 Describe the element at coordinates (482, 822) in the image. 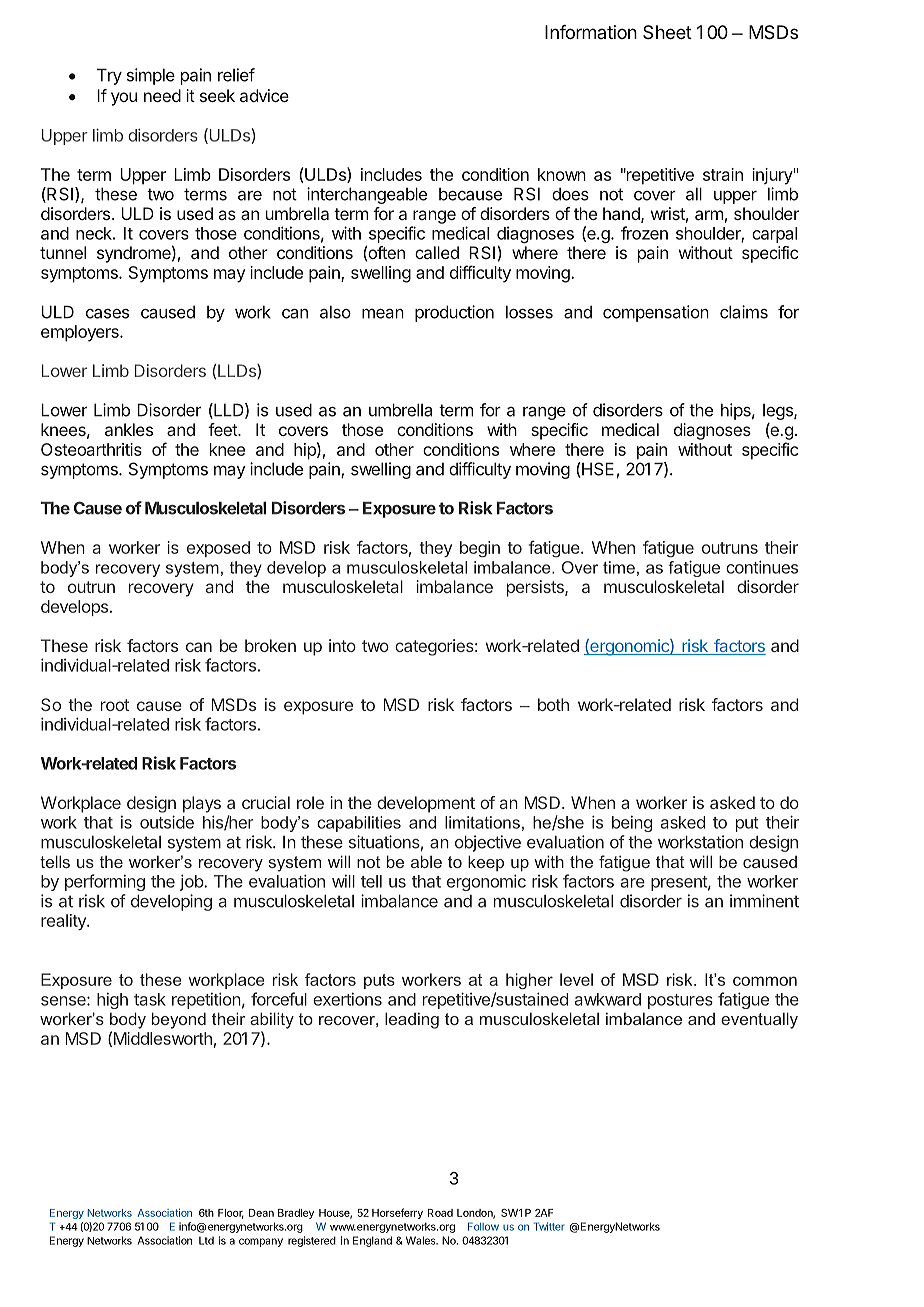

I see `limitations` at that location.
